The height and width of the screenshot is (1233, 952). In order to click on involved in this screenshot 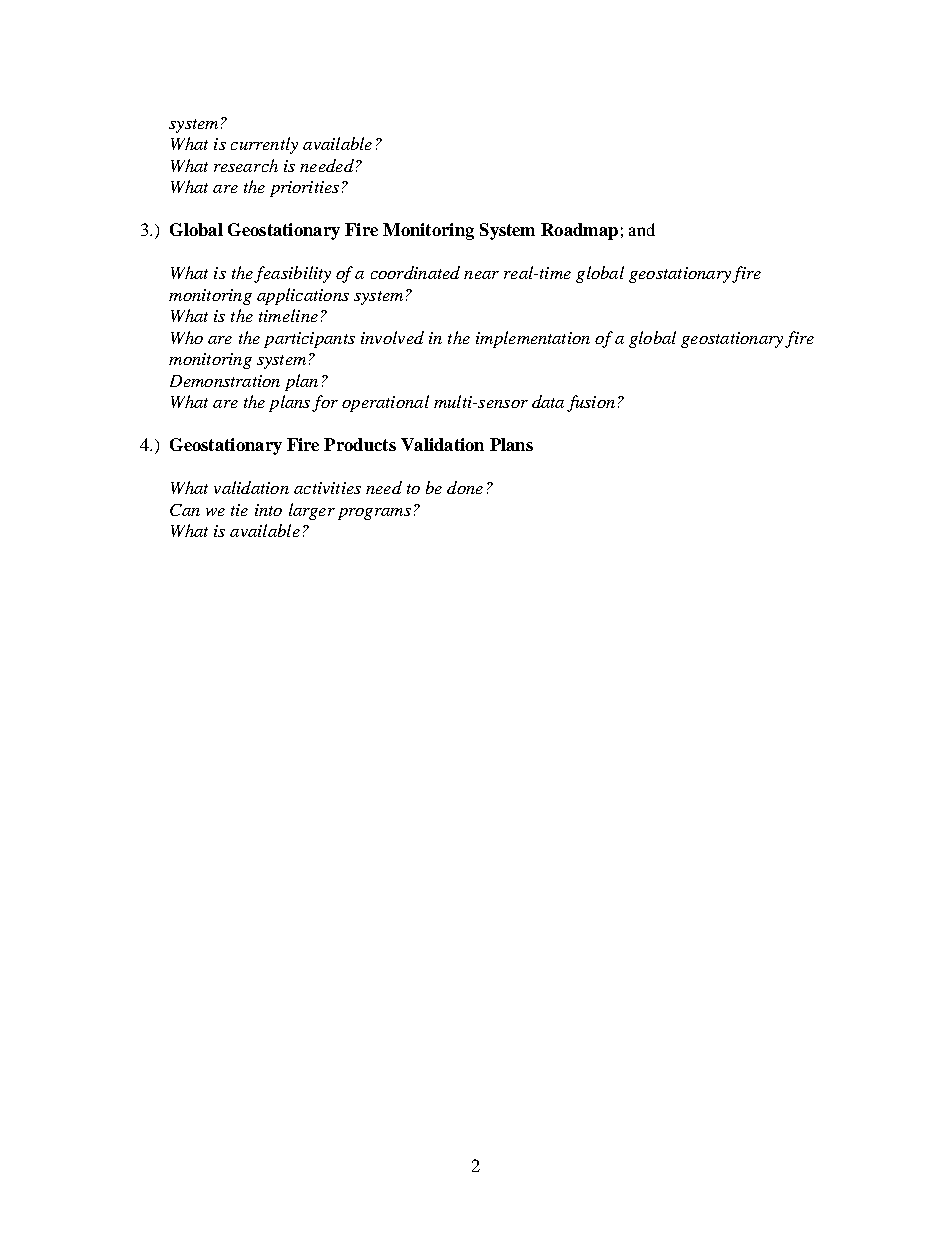, I will do `click(392, 337)`.
